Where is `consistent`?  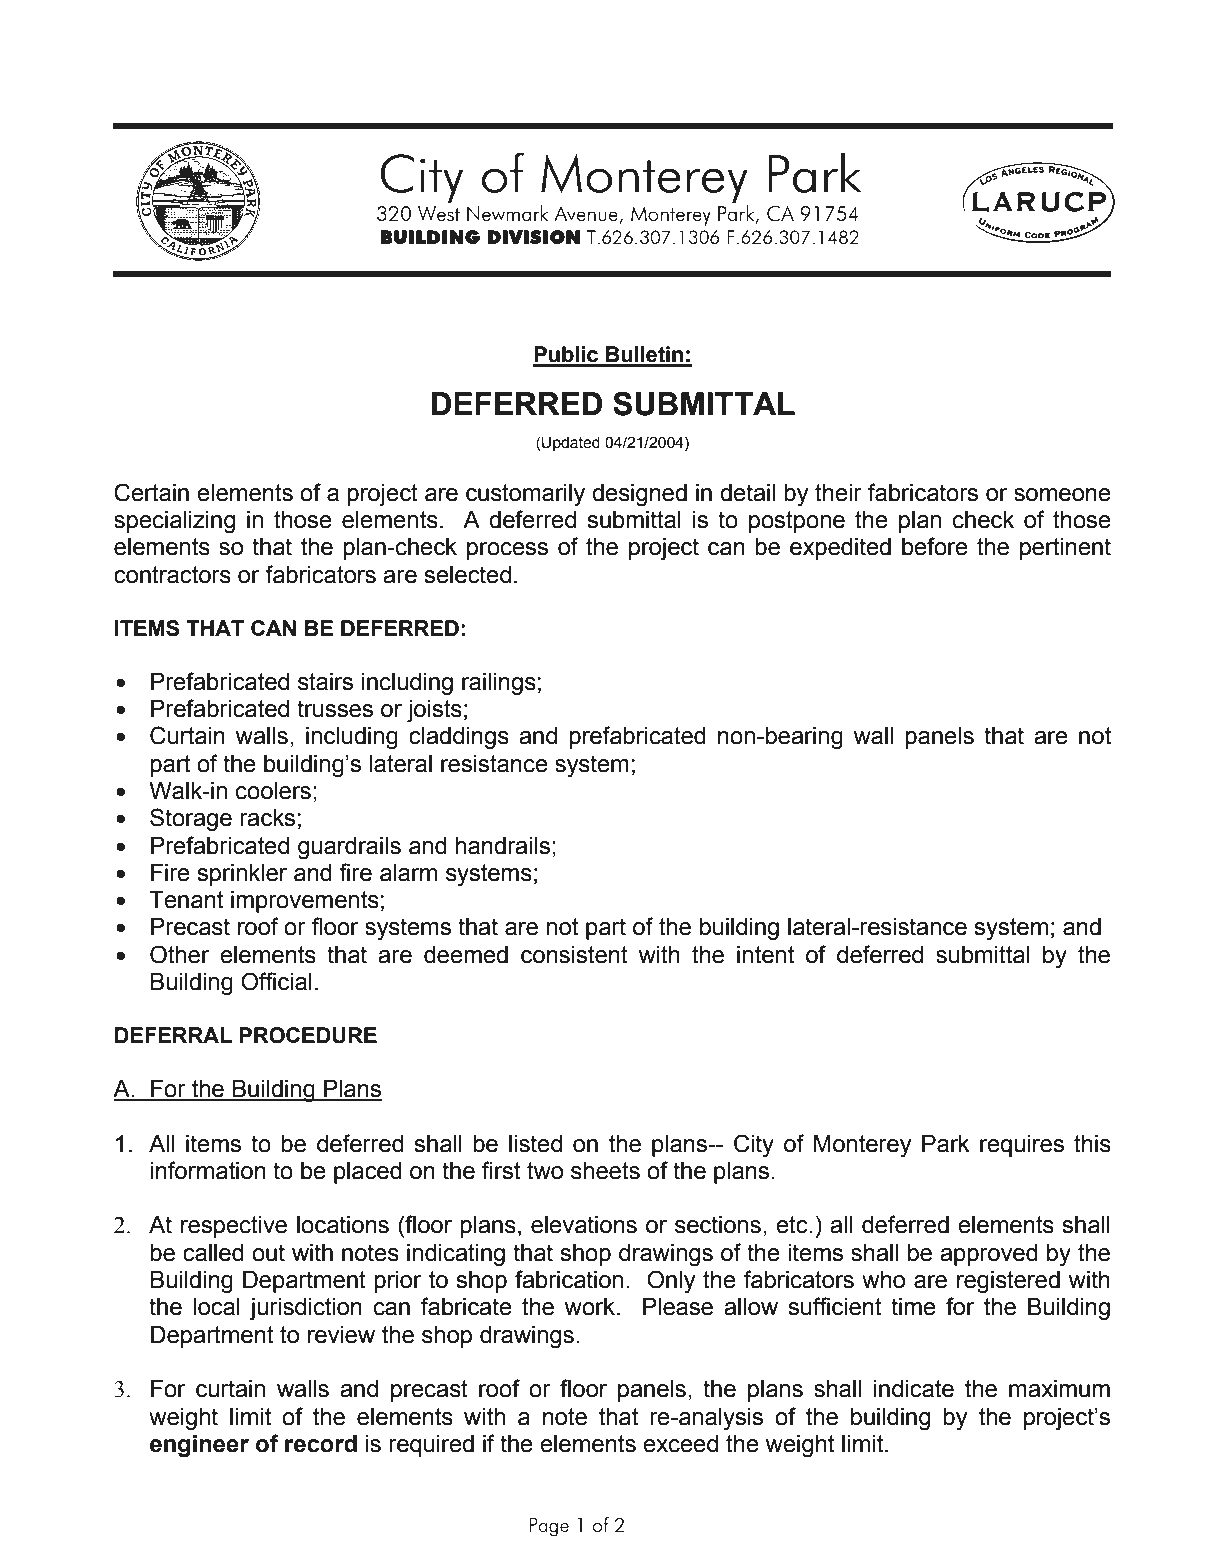
consistent is located at coordinates (574, 955).
